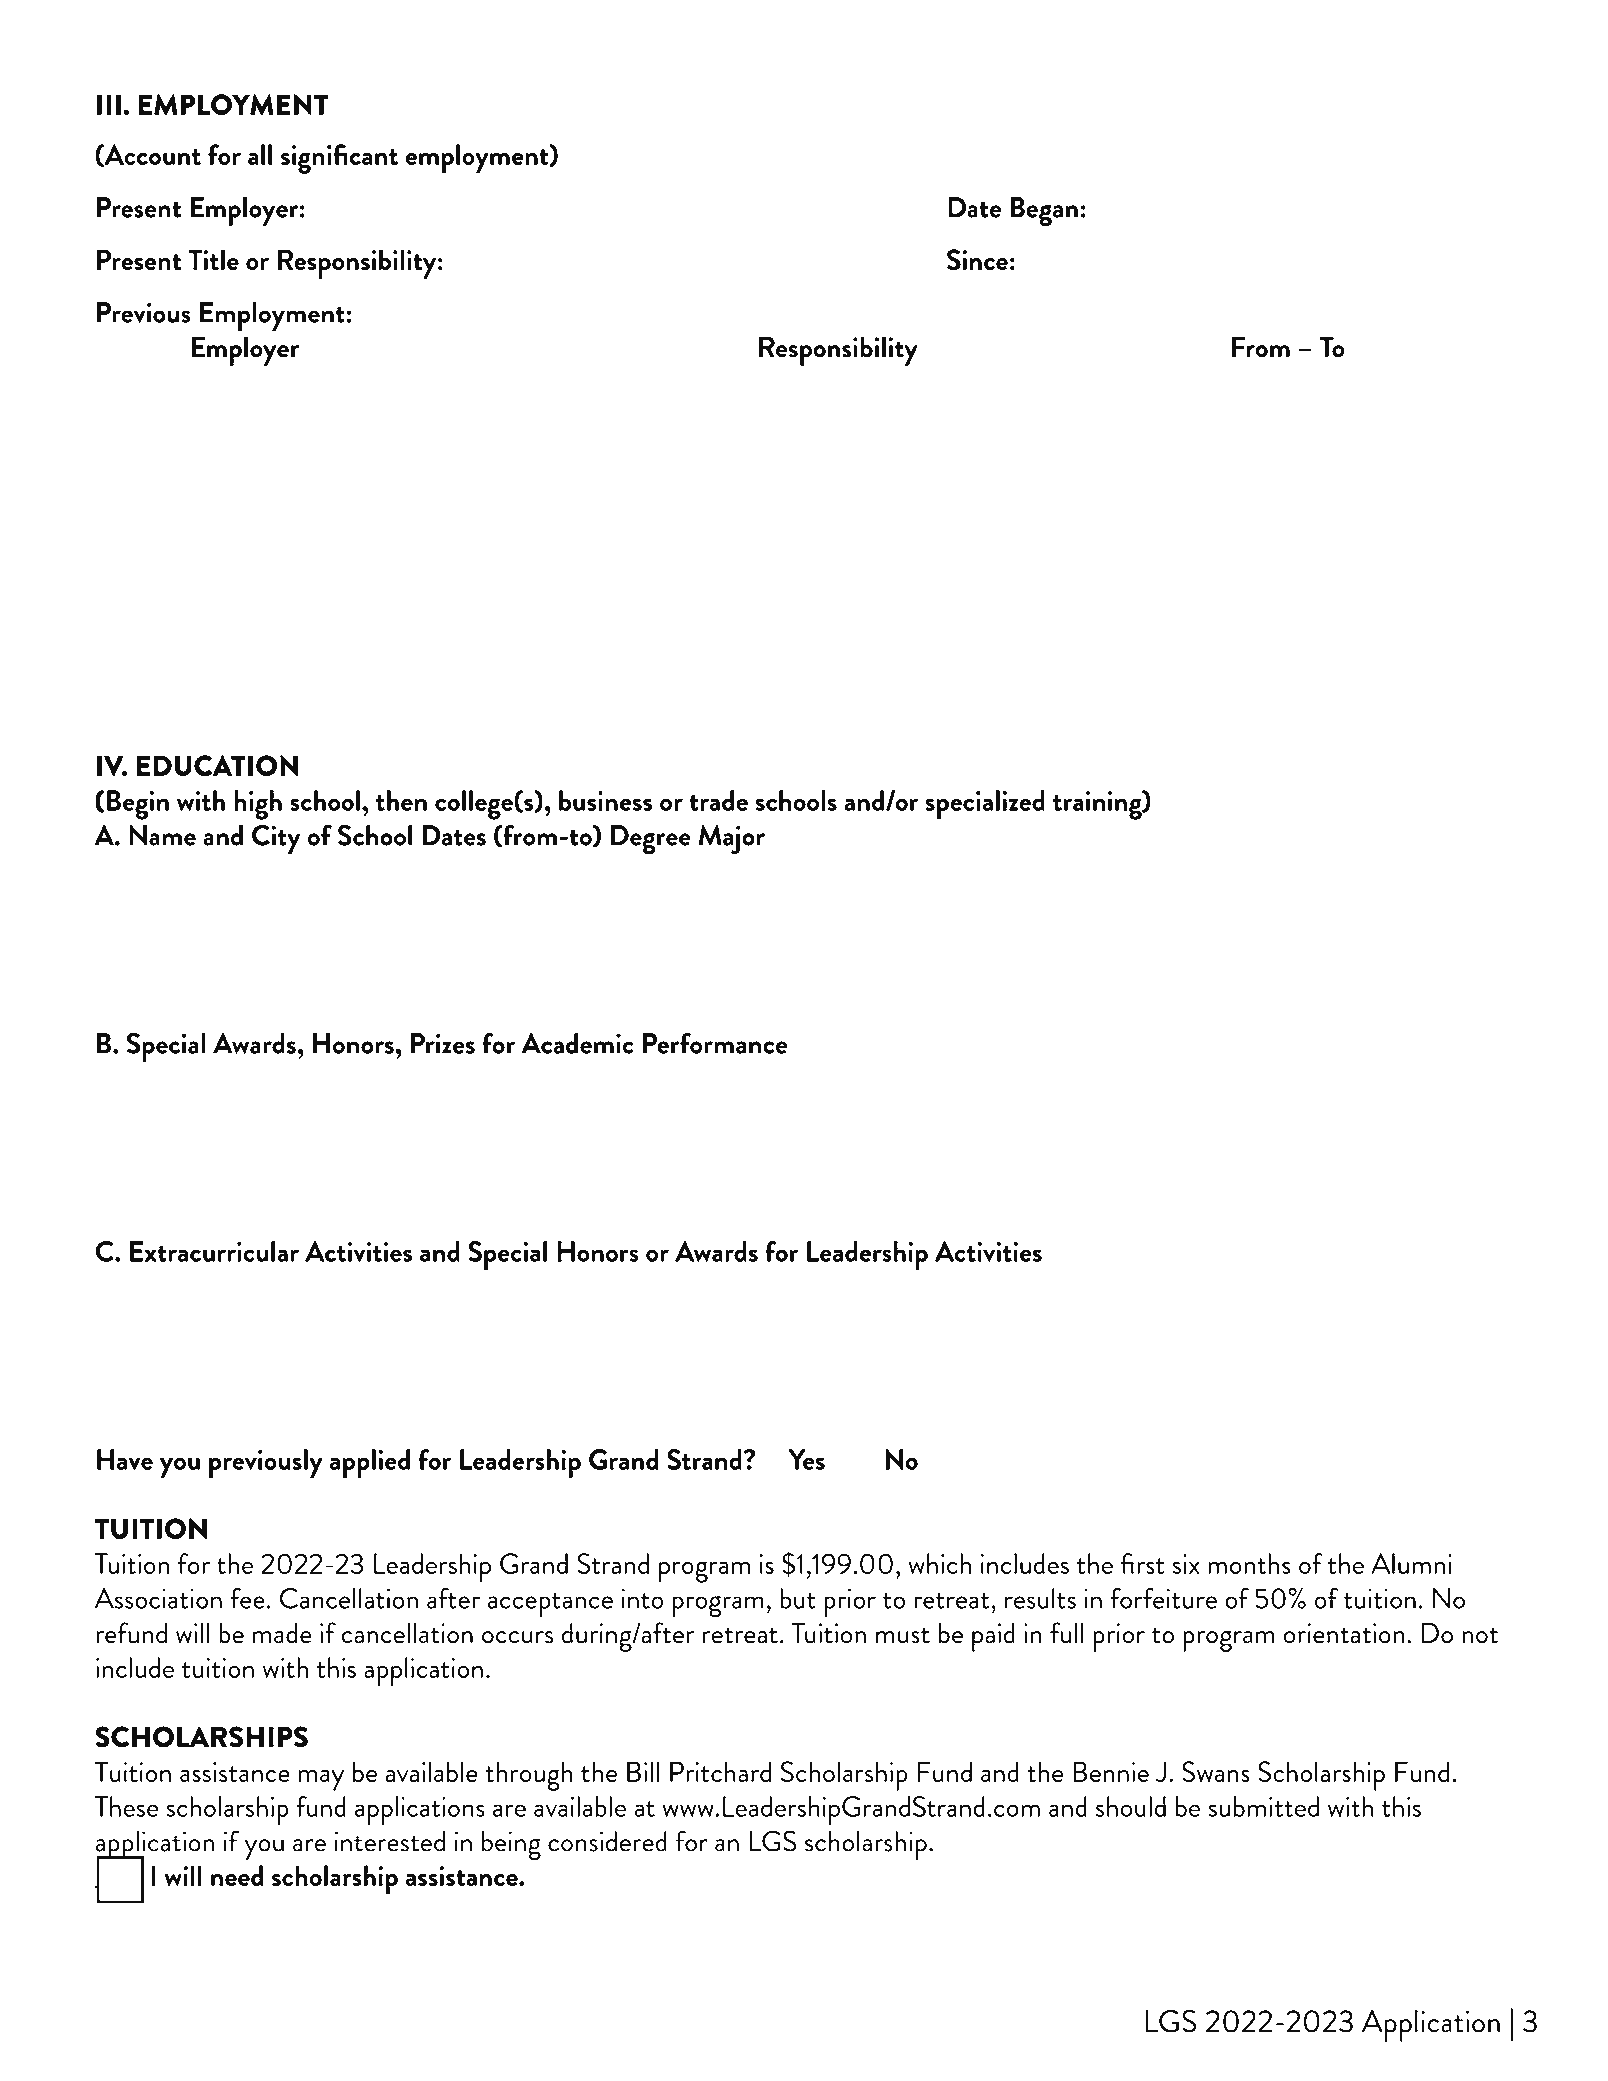 Image resolution: width=1608 pixels, height=2081 pixels. What do you see at coordinates (720, 1771) in the screenshot?
I see `Pritchard` at bounding box center [720, 1771].
